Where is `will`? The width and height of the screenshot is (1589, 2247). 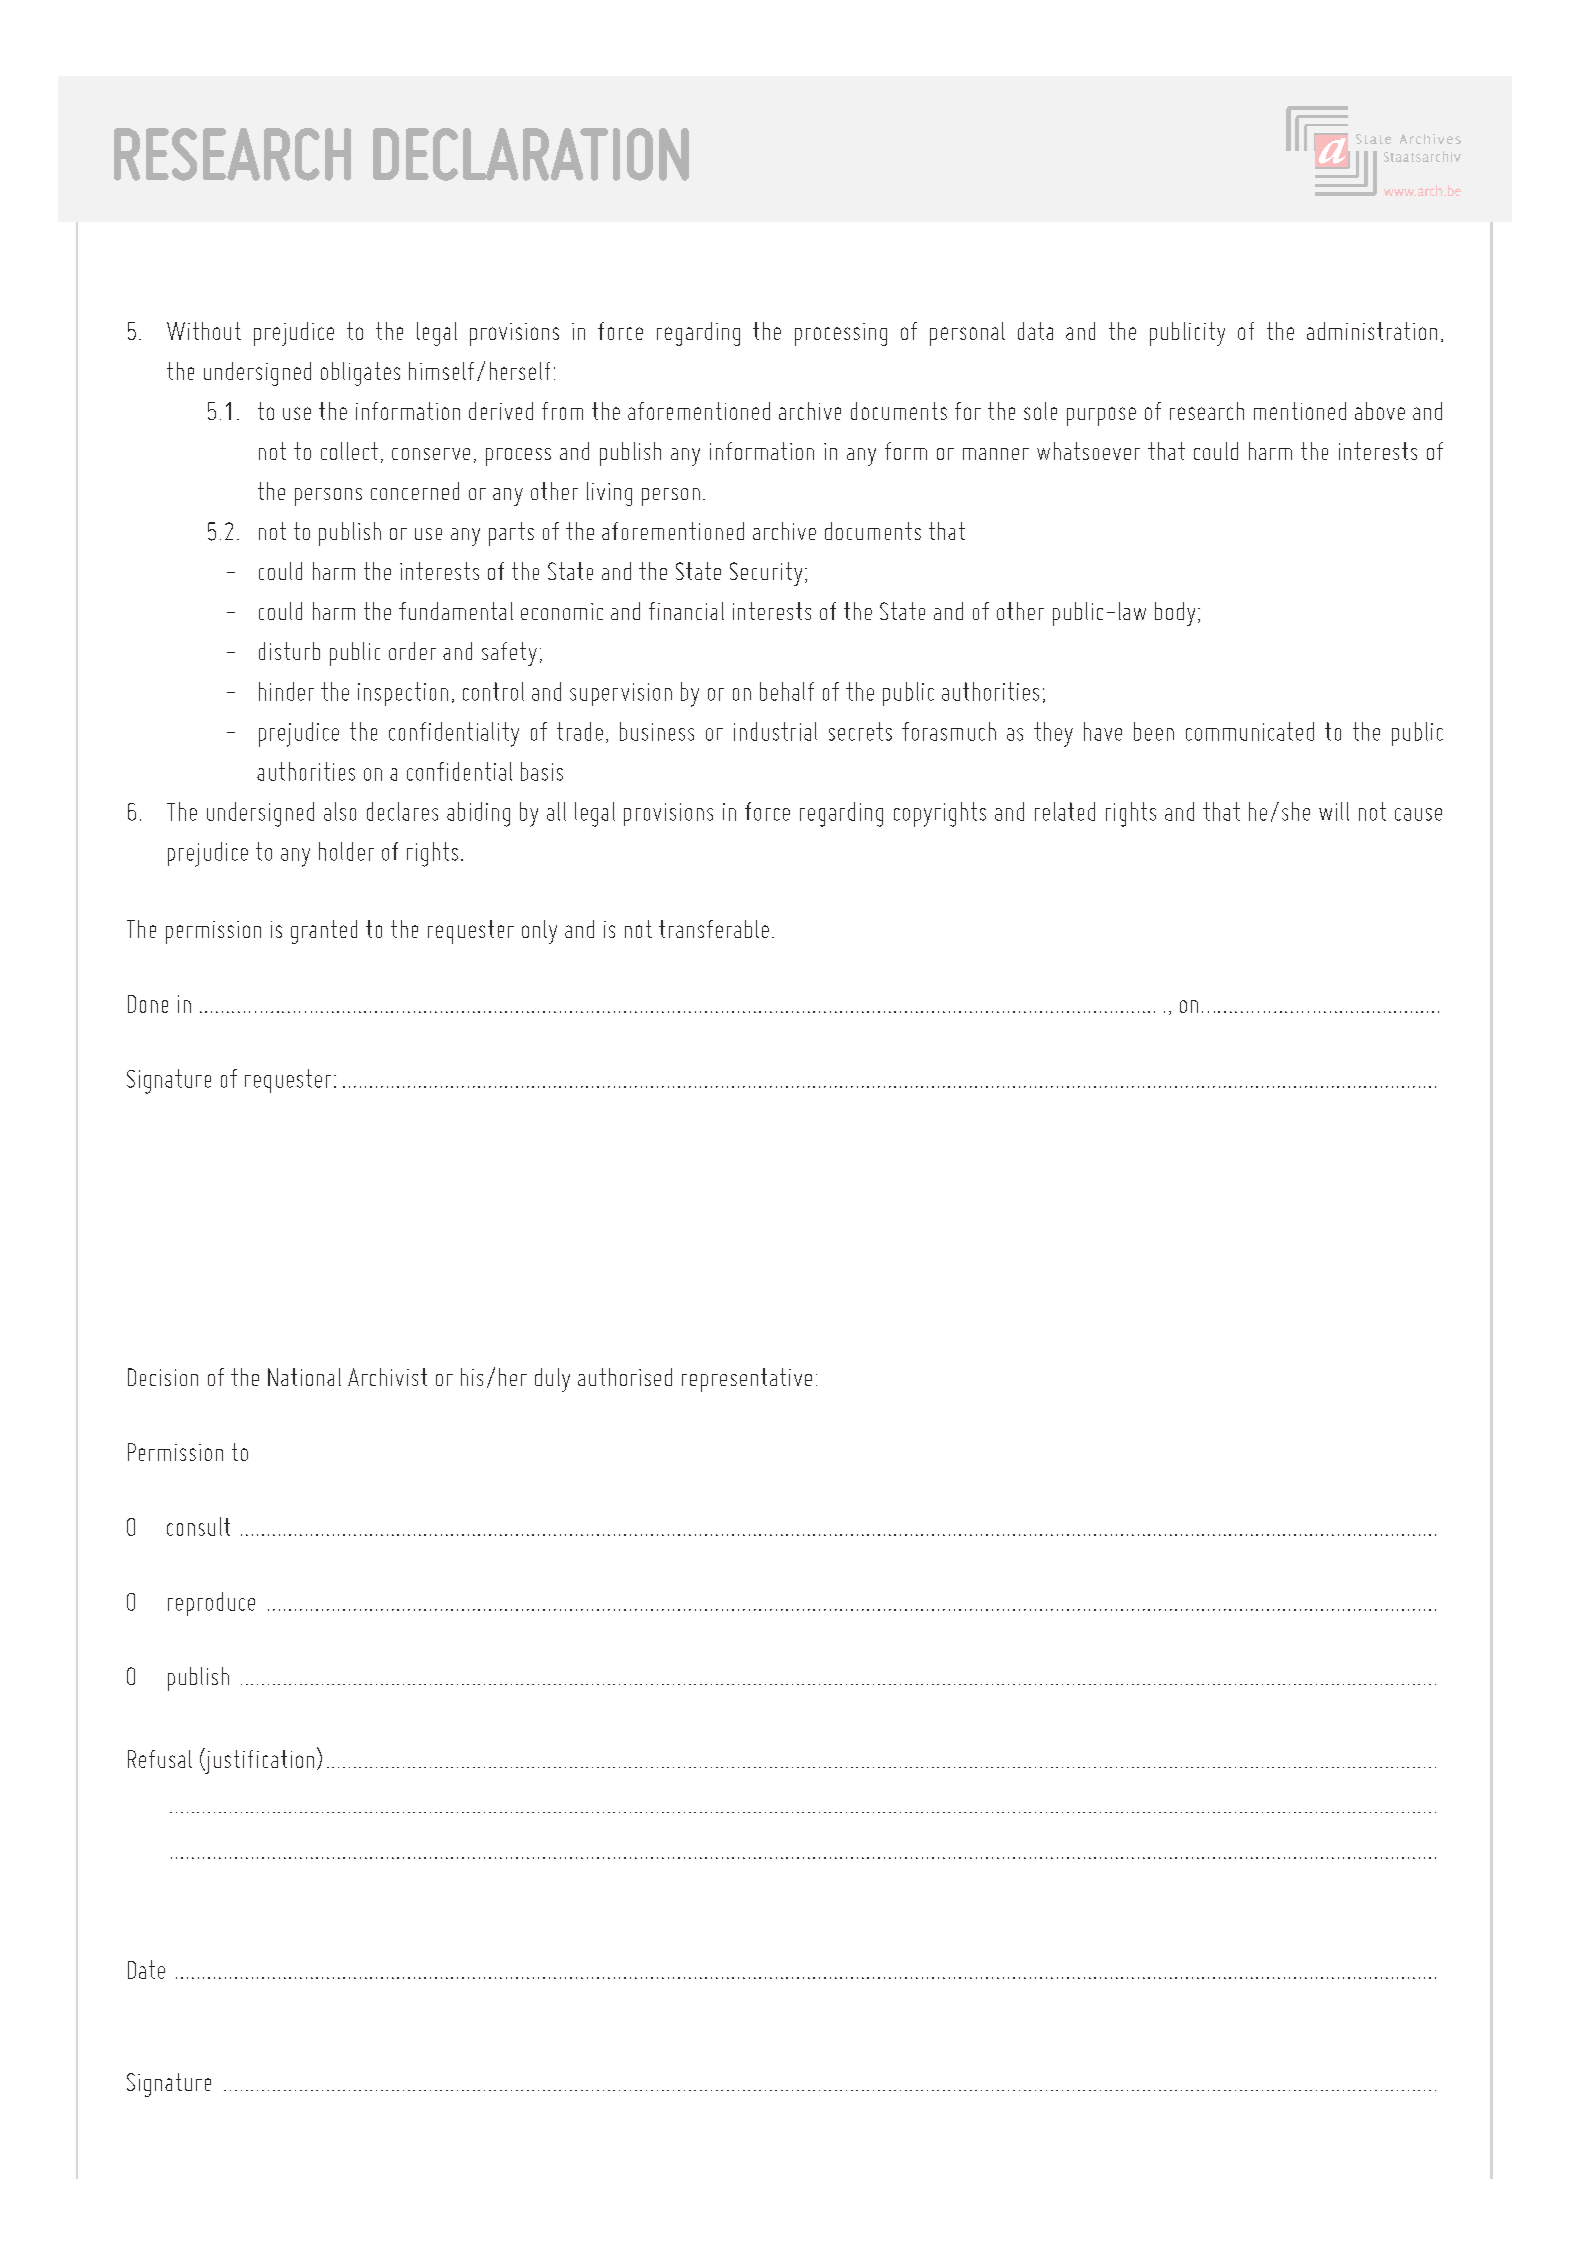 will is located at coordinates (1334, 811).
